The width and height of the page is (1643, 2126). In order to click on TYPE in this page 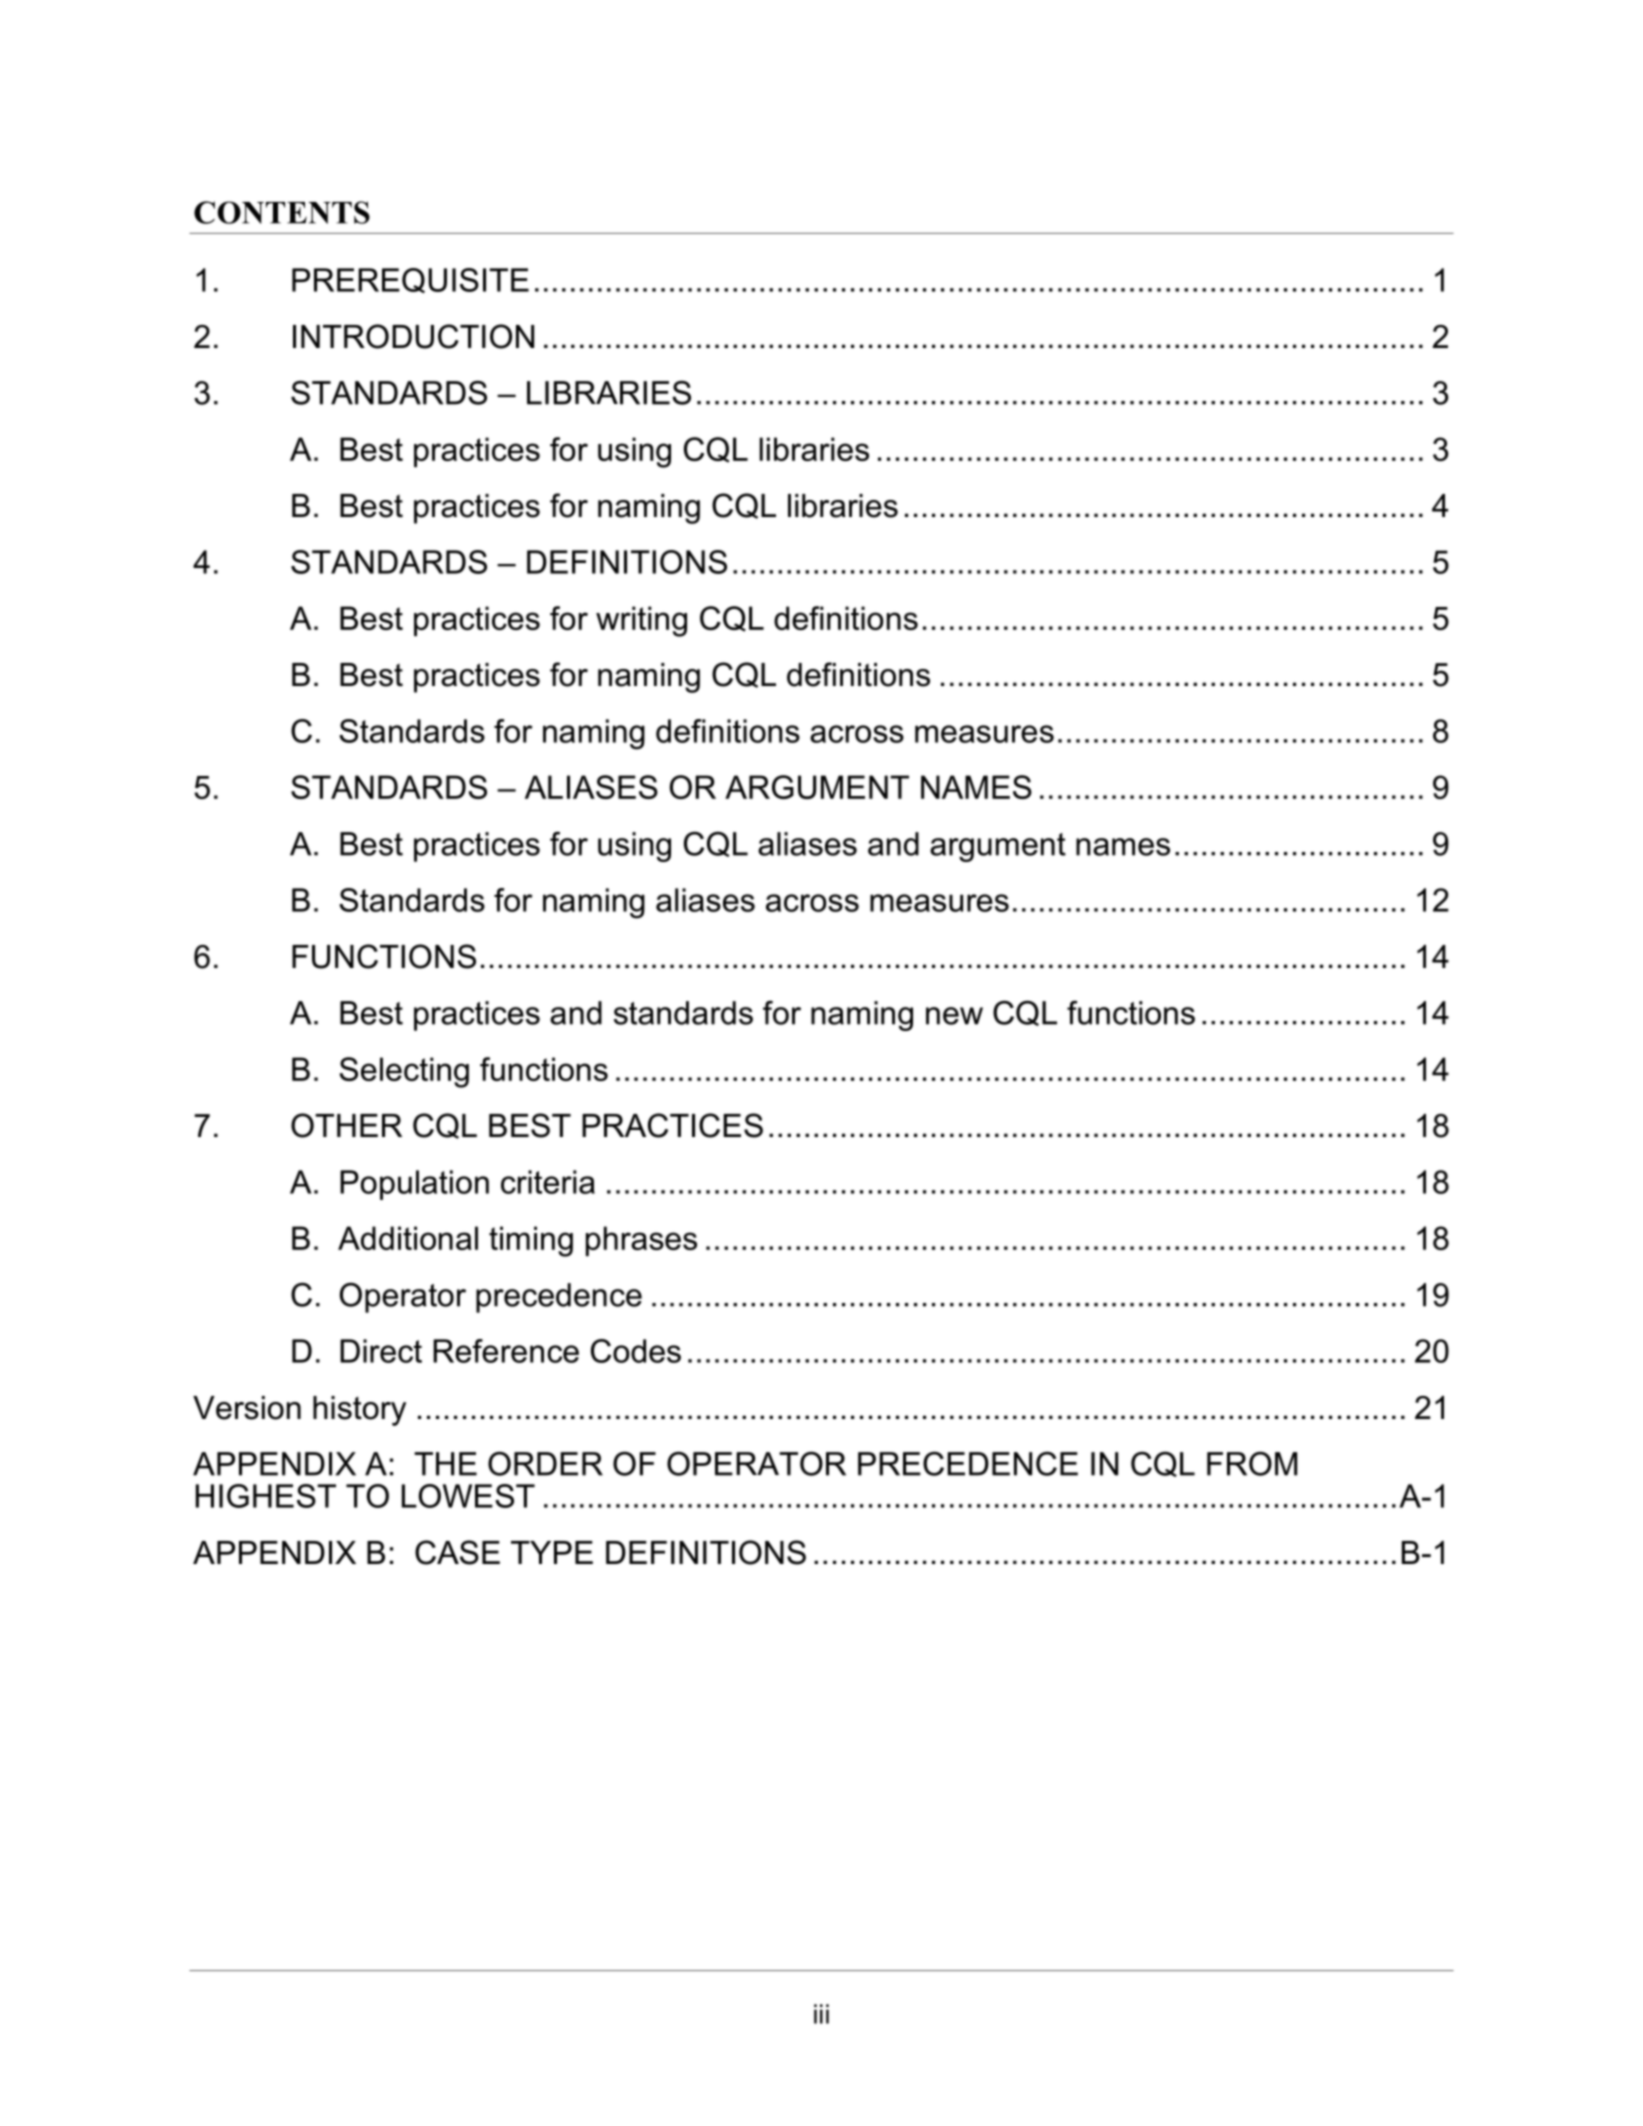, I will do `click(552, 1552)`.
